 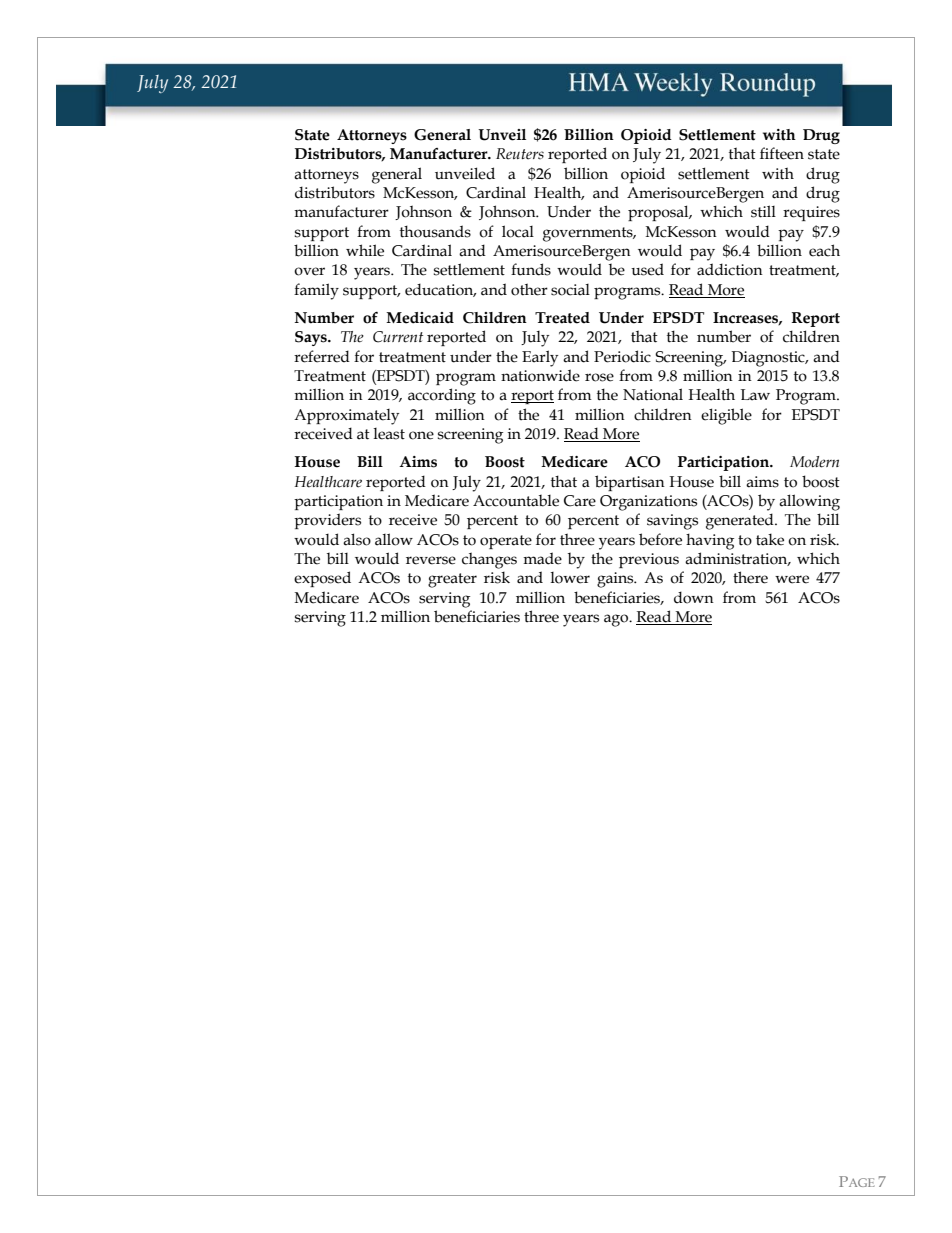 What do you see at coordinates (520, 154) in the screenshot?
I see `Reuters` at bounding box center [520, 154].
